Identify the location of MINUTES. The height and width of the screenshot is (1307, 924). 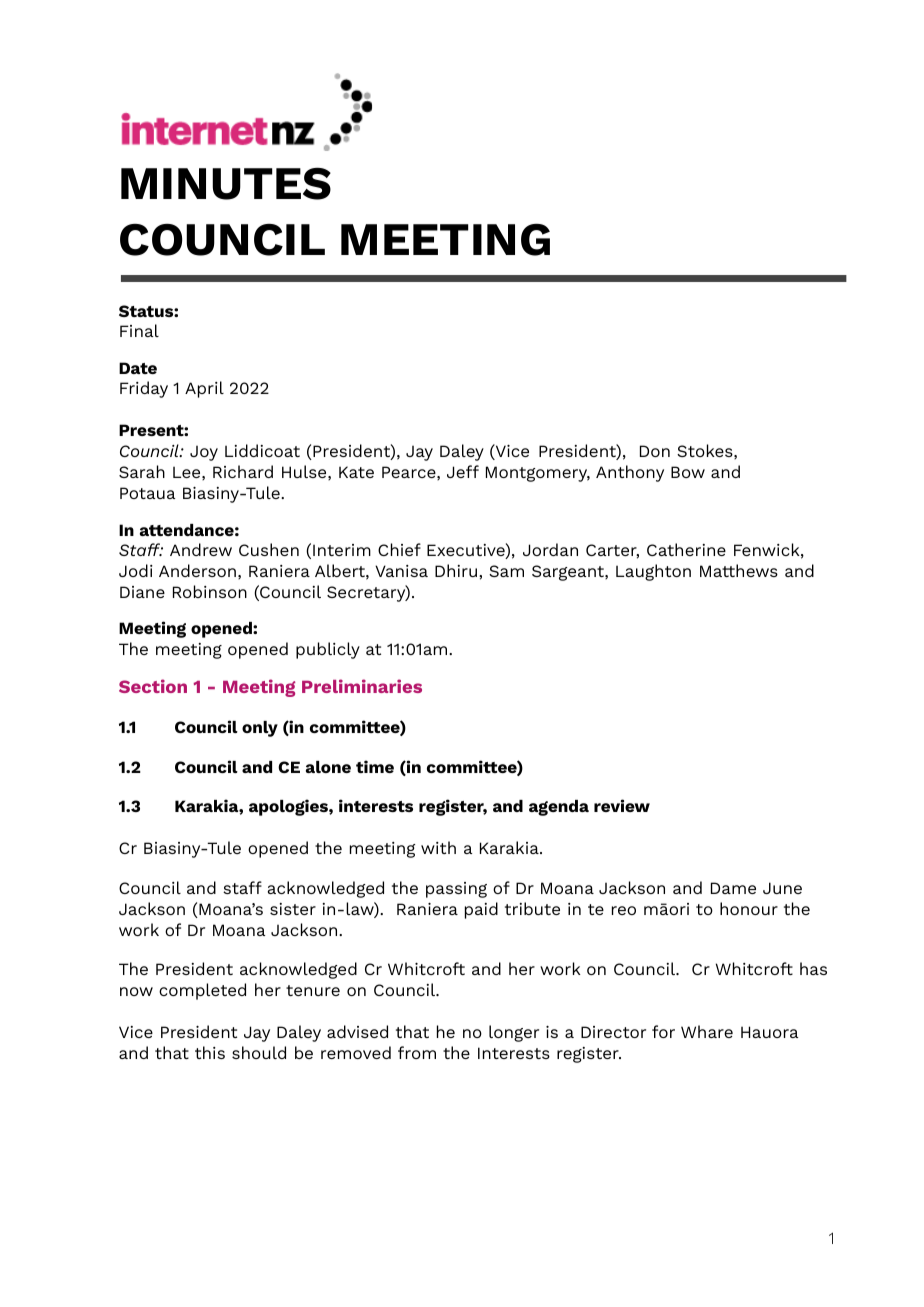
(226, 184).
